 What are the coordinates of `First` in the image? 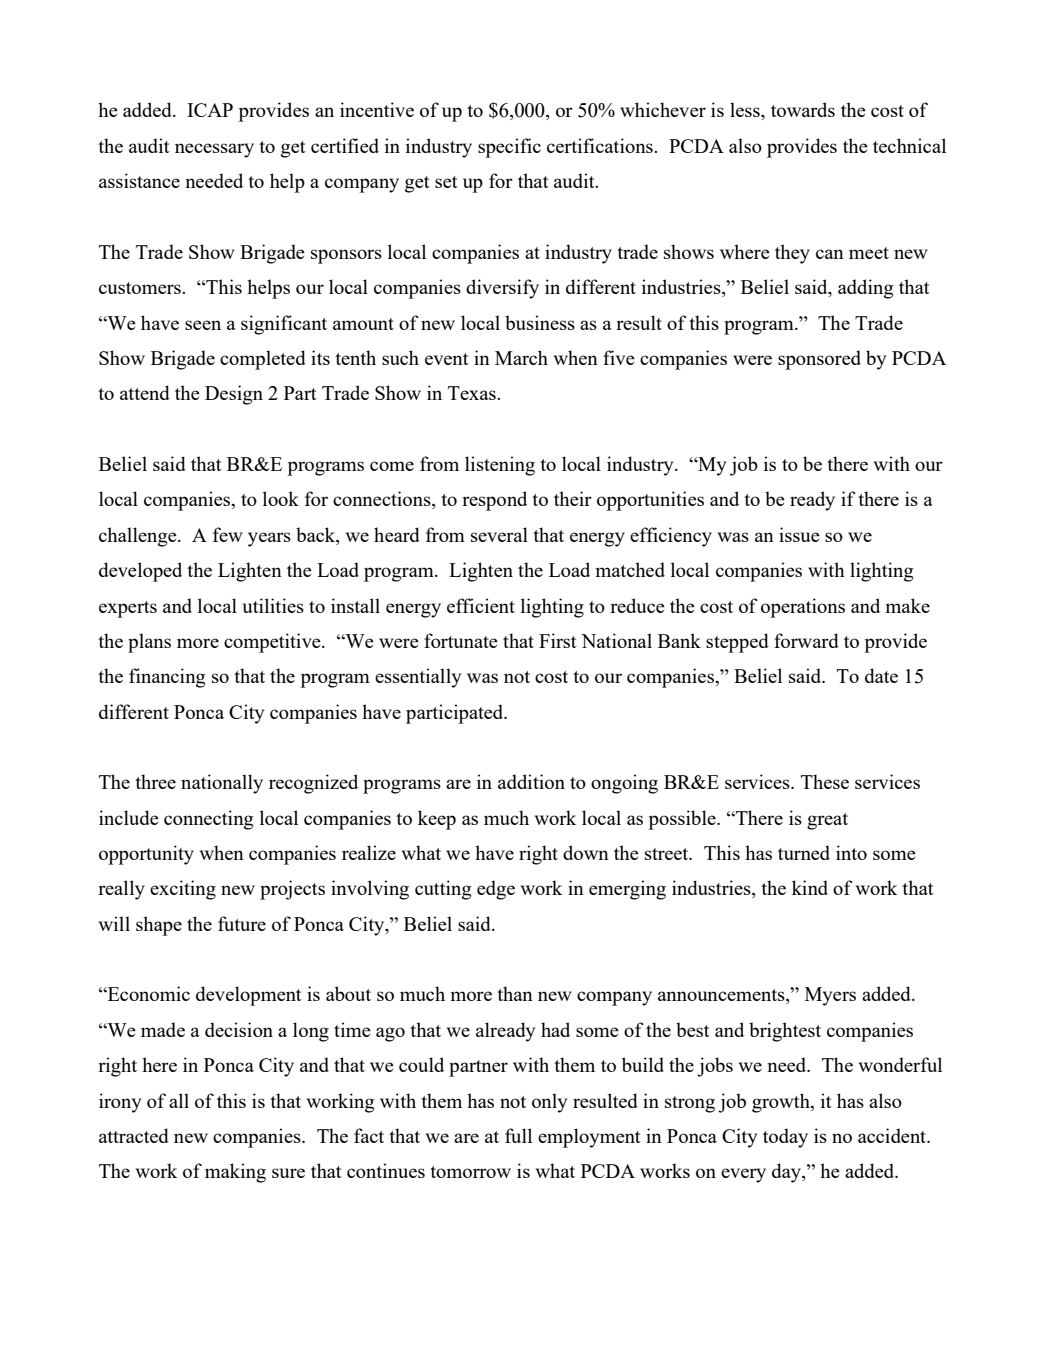 It's located at (558, 640).
